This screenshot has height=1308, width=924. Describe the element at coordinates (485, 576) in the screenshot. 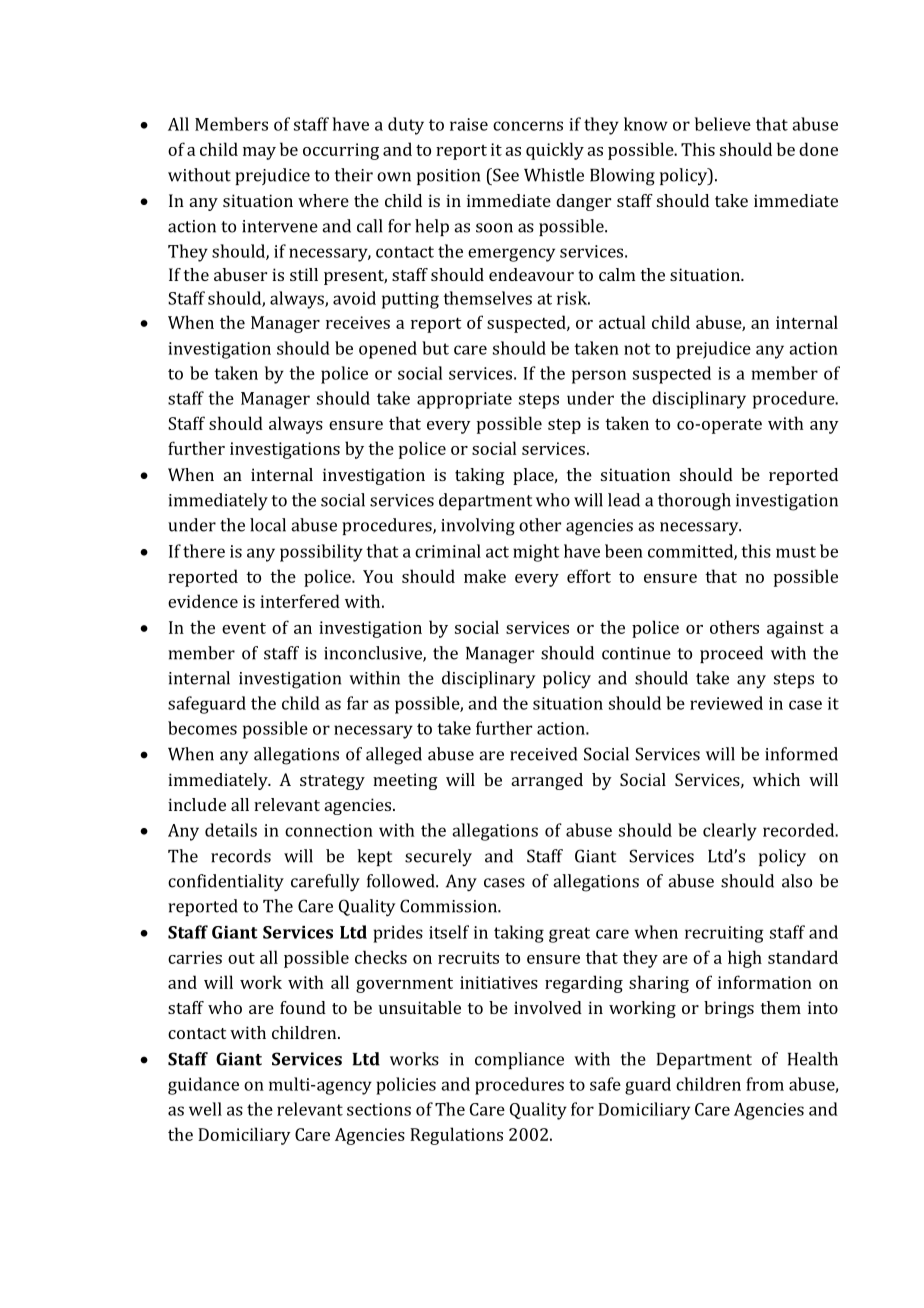

I see `make` at that location.
